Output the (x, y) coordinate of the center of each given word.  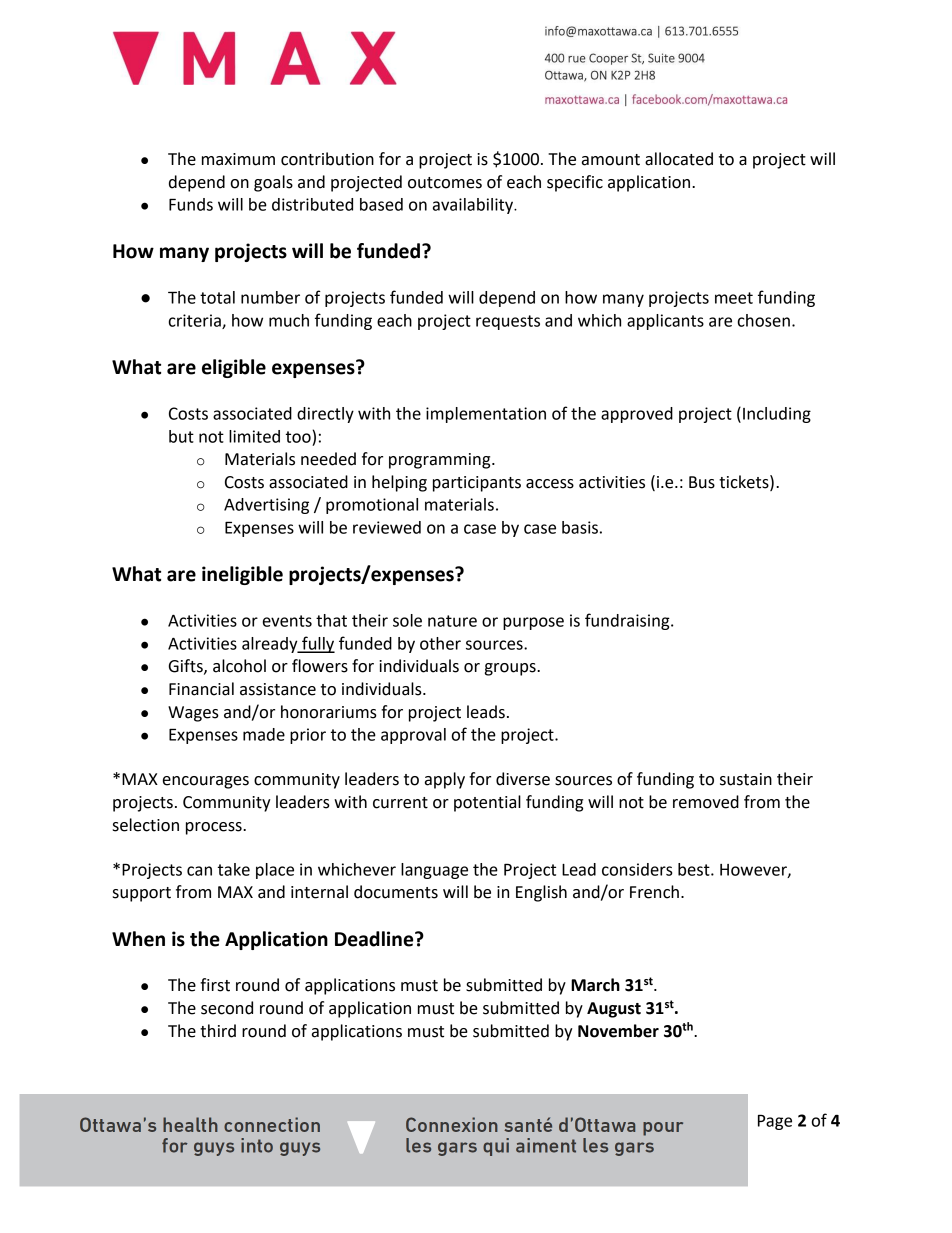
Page (775, 1122)
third (218, 1031)
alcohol (239, 666)
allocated (679, 159)
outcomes (445, 183)
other (440, 643)
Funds (191, 204)
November (618, 1031)
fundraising (628, 621)
